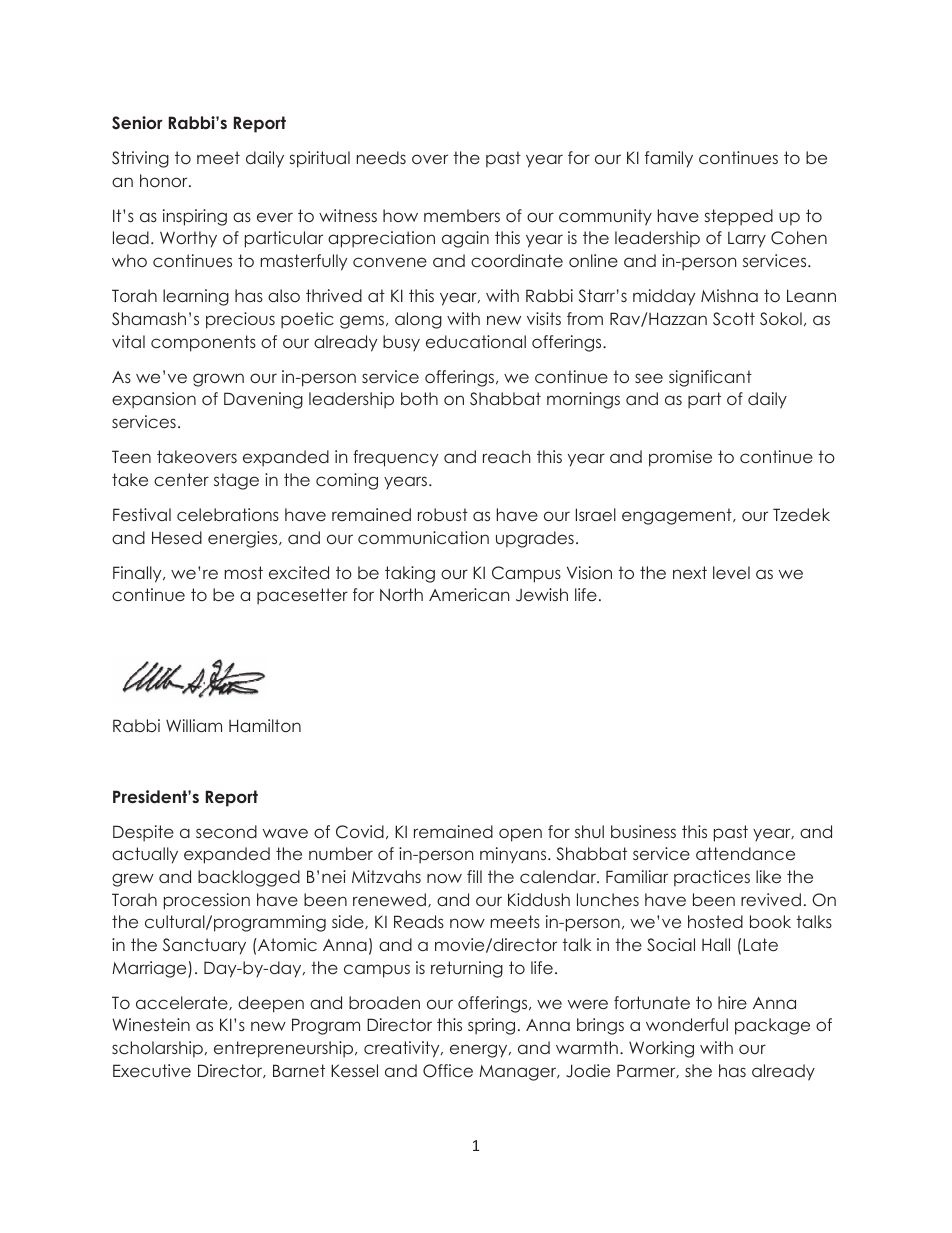 The height and width of the screenshot is (1233, 952). Describe the element at coordinates (381, 157) in the screenshot. I see `needs` at that location.
